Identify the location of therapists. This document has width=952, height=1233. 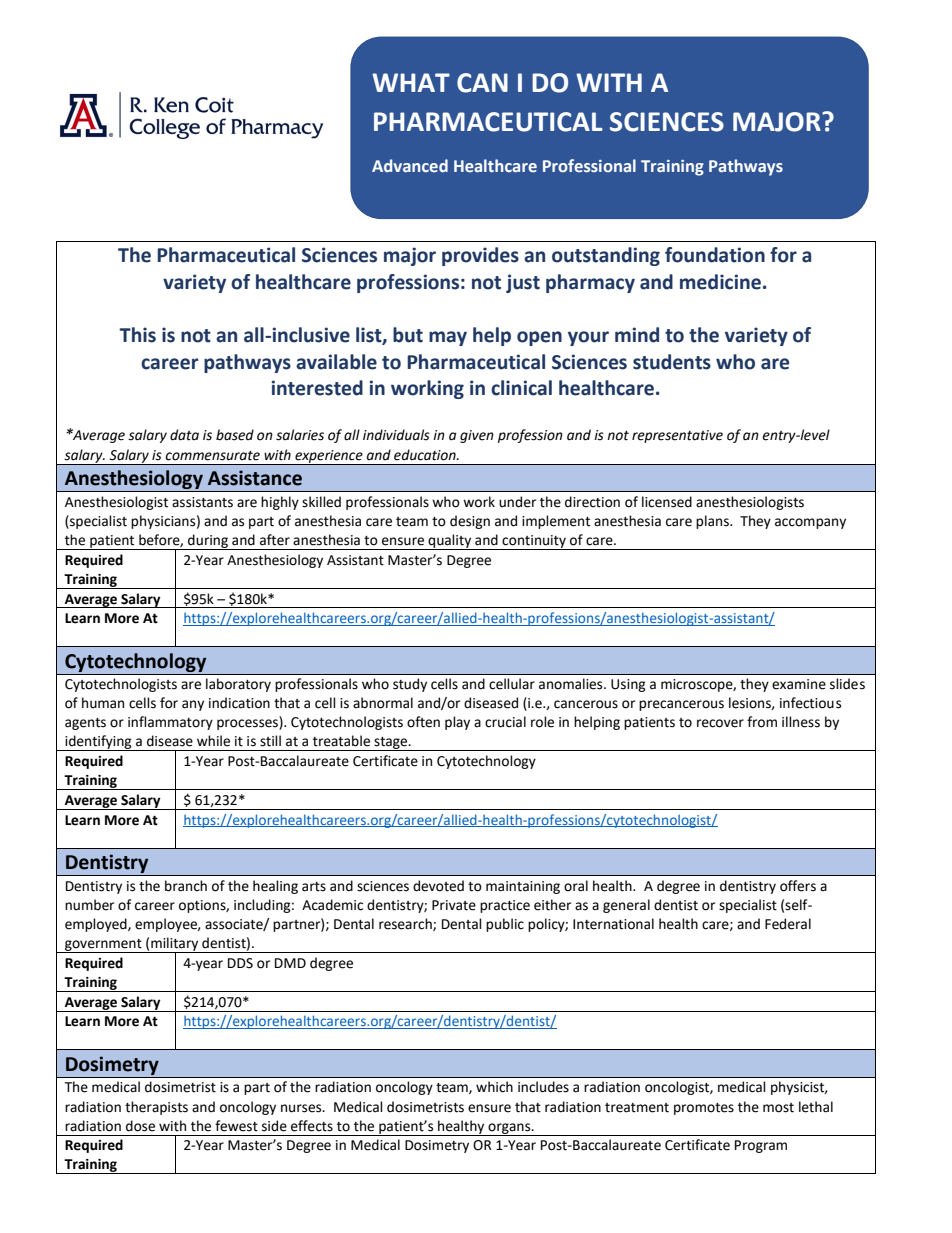
(156, 1108).
